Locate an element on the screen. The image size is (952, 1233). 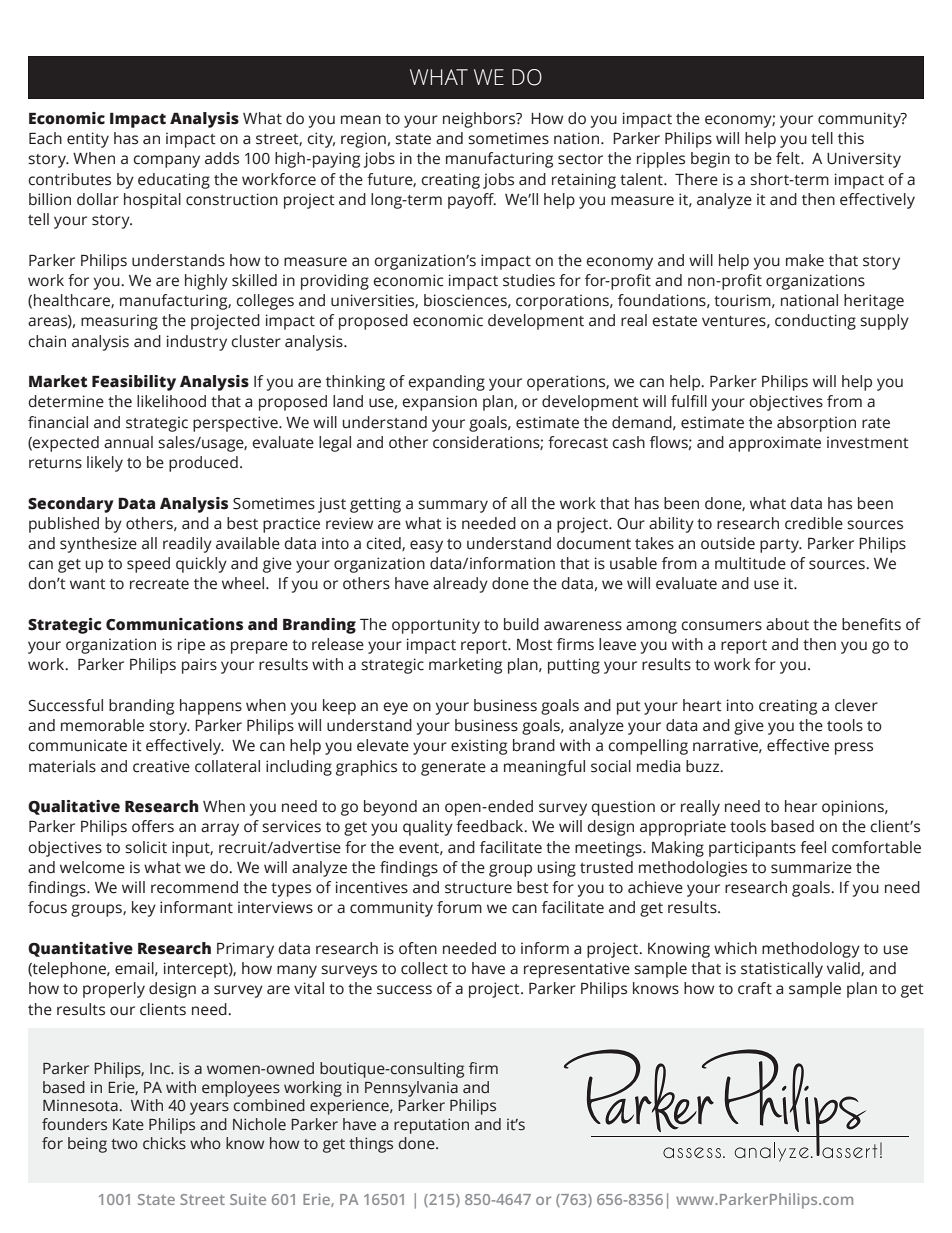
payoff is located at coordinates (472, 201).
